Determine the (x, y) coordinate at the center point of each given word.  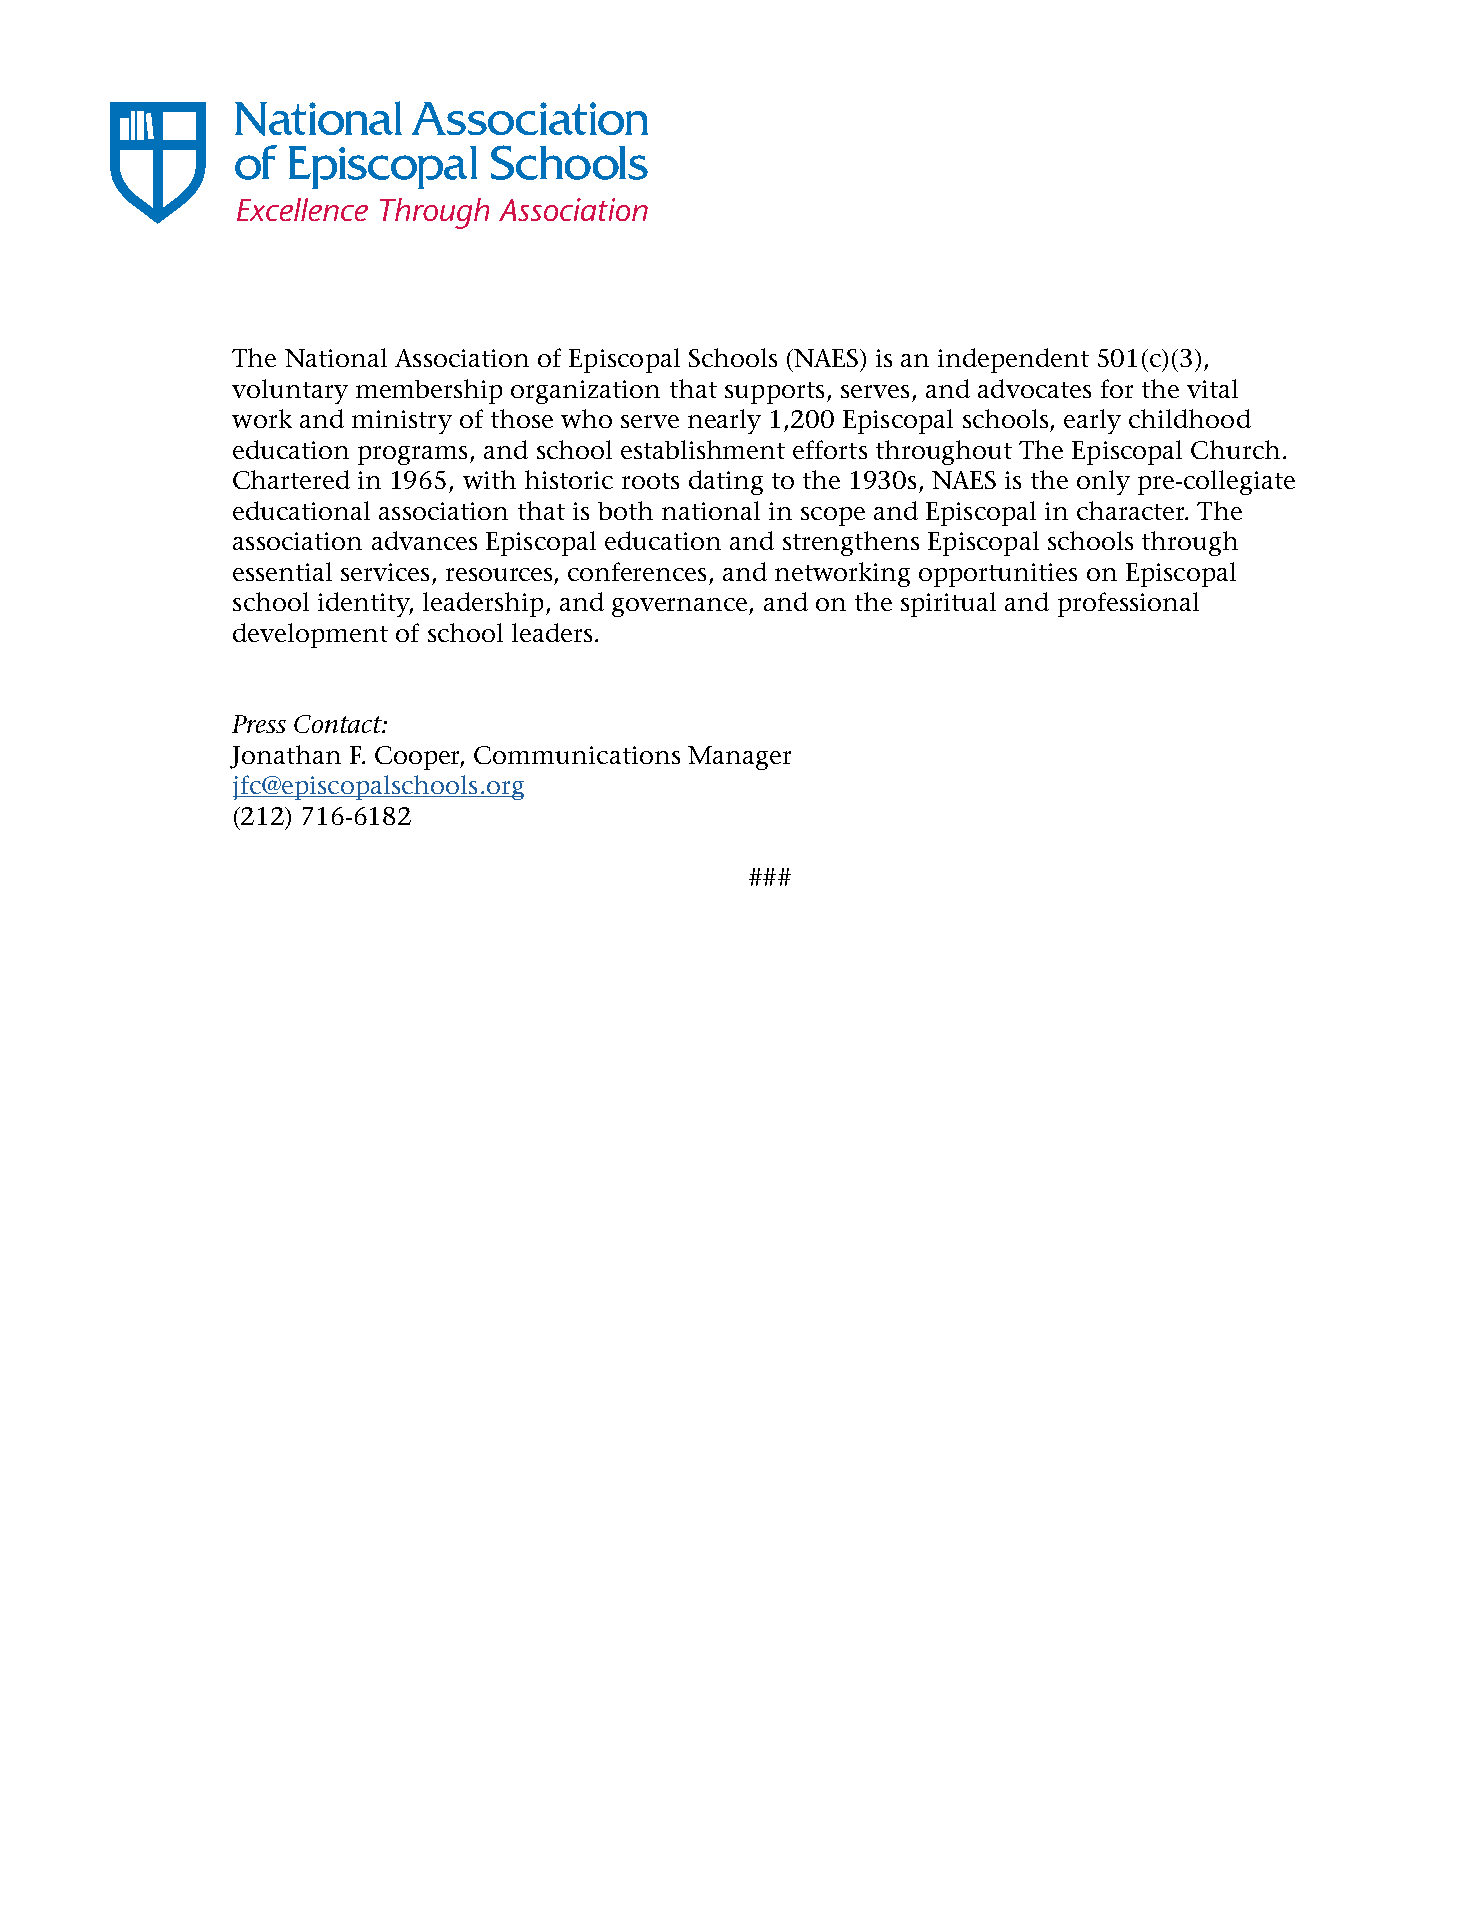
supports (774, 393)
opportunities (998, 575)
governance (681, 607)
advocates (1034, 388)
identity (365, 604)
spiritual (948, 604)
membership (429, 391)
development (310, 635)
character (1132, 510)
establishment (703, 449)
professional (1128, 604)
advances (424, 540)
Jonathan (285, 757)
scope (833, 516)
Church (1235, 449)
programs (412, 455)
